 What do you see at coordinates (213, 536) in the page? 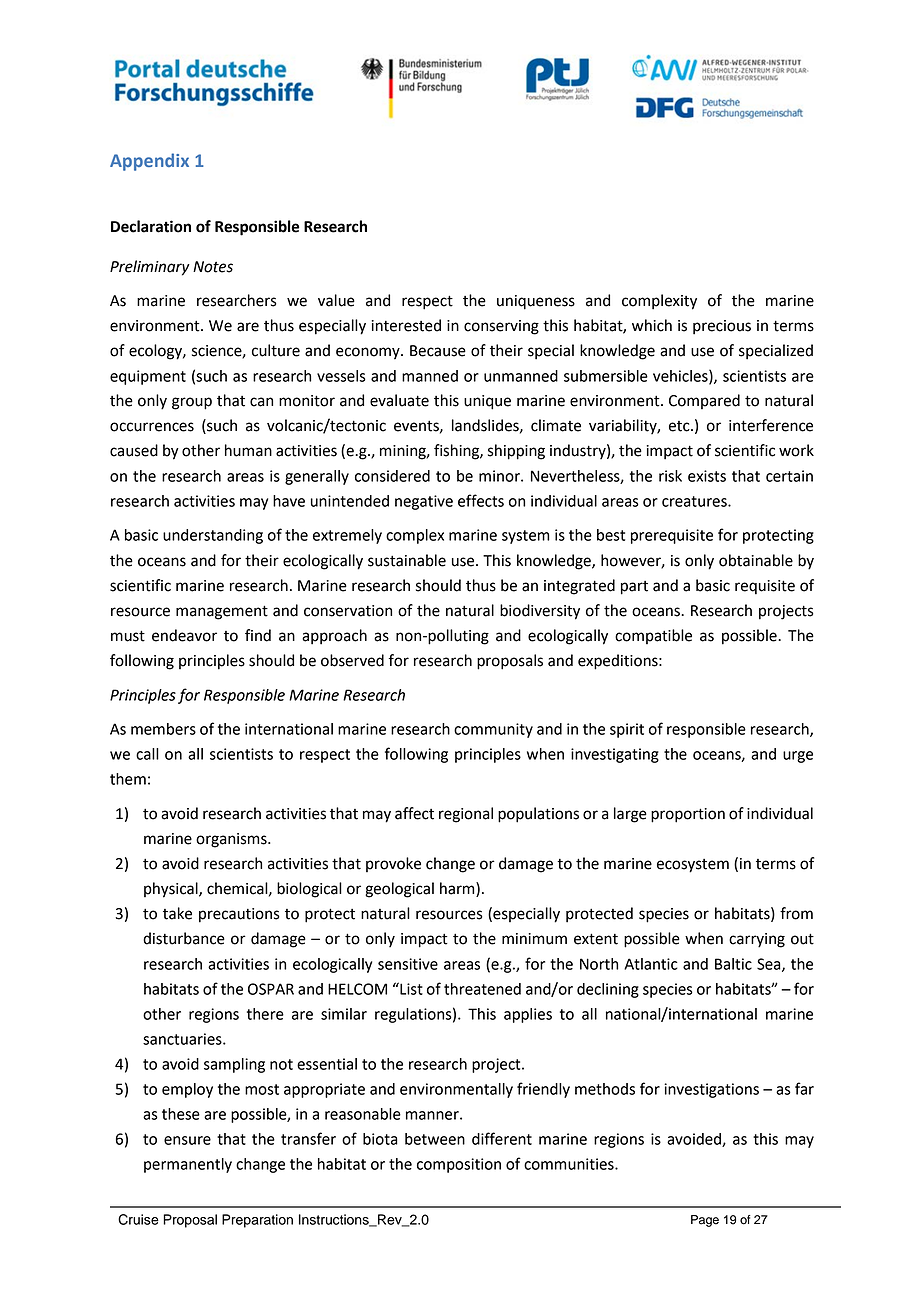
I see `understanding` at bounding box center [213, 536].
